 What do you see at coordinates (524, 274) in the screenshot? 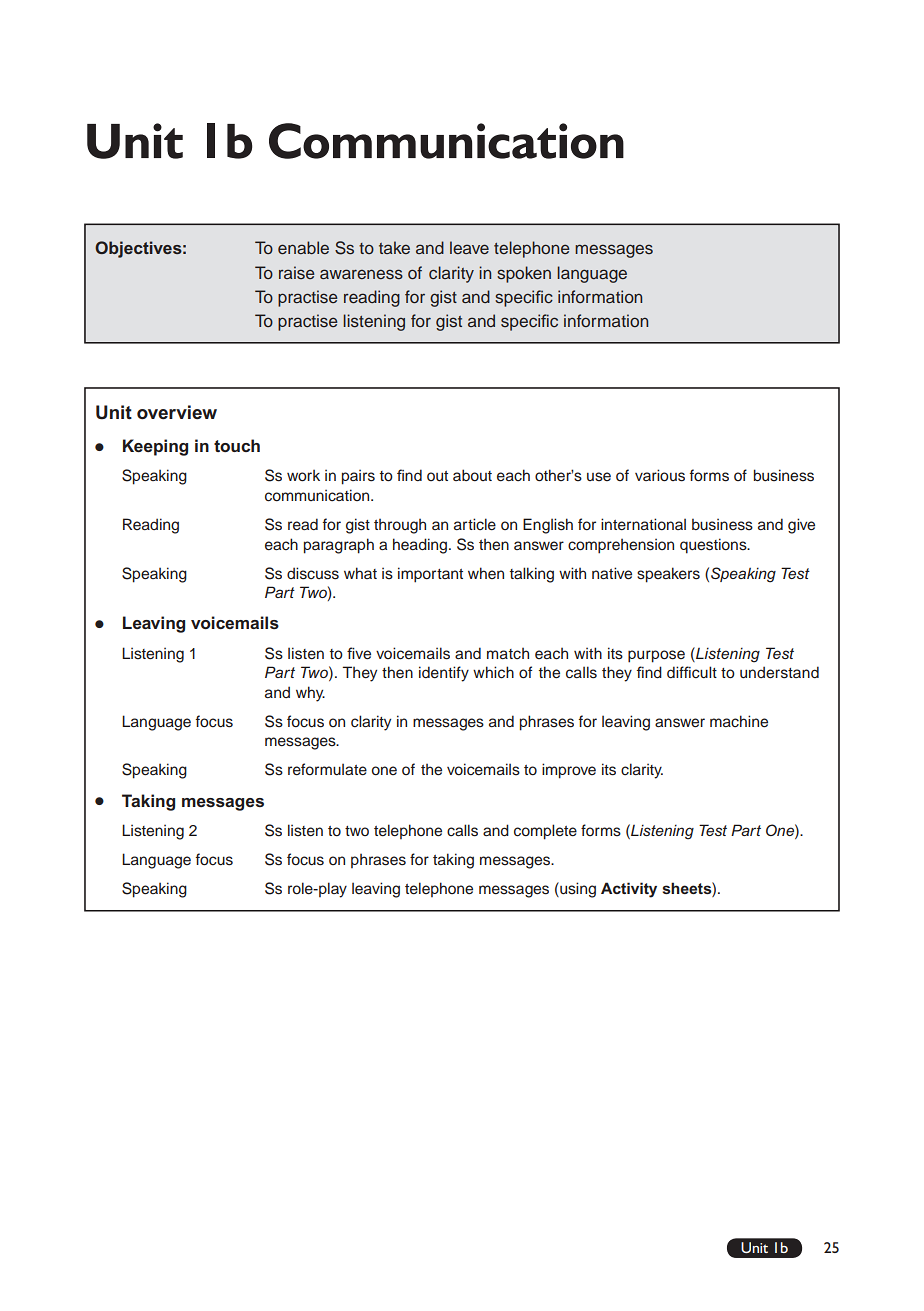
I see `spoken` at bounding box center [524, 274].
